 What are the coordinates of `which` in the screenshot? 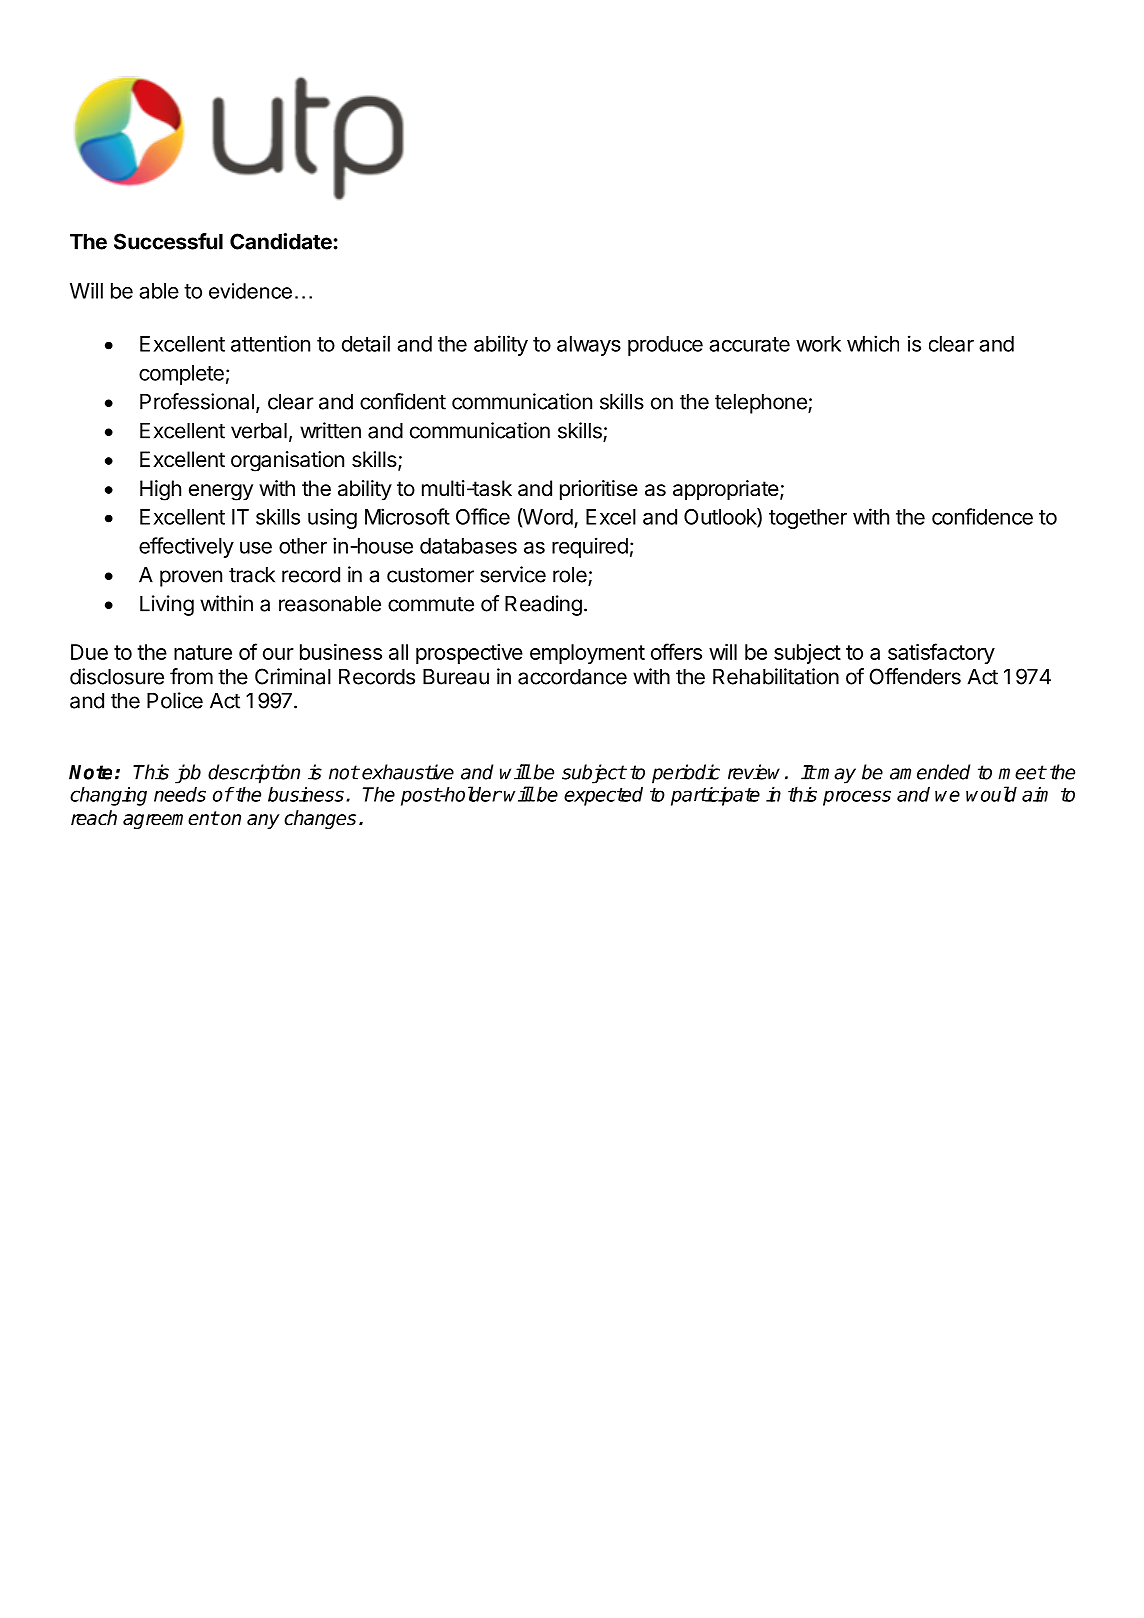 It's located at (873, 343).
